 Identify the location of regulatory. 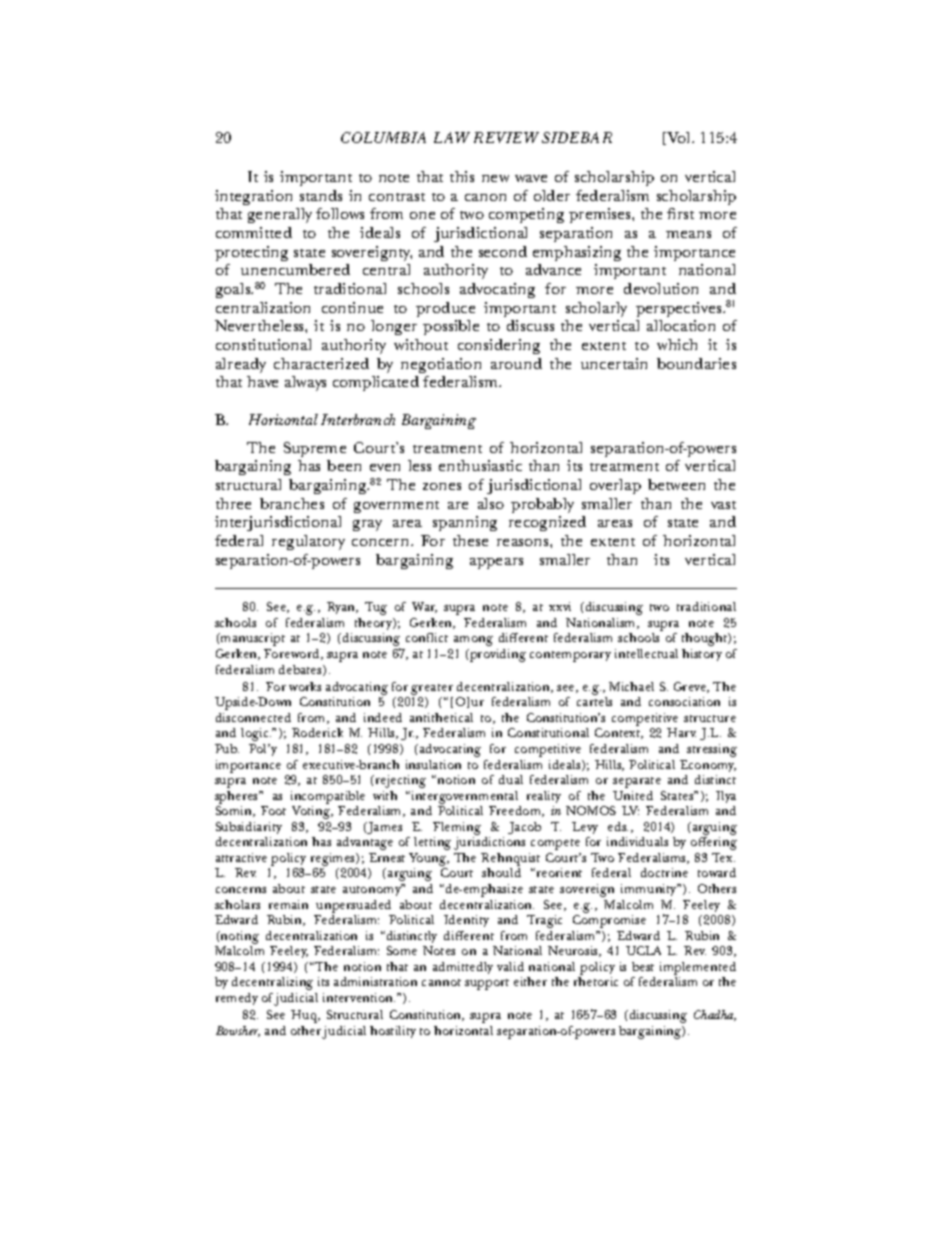
(308, 542).
